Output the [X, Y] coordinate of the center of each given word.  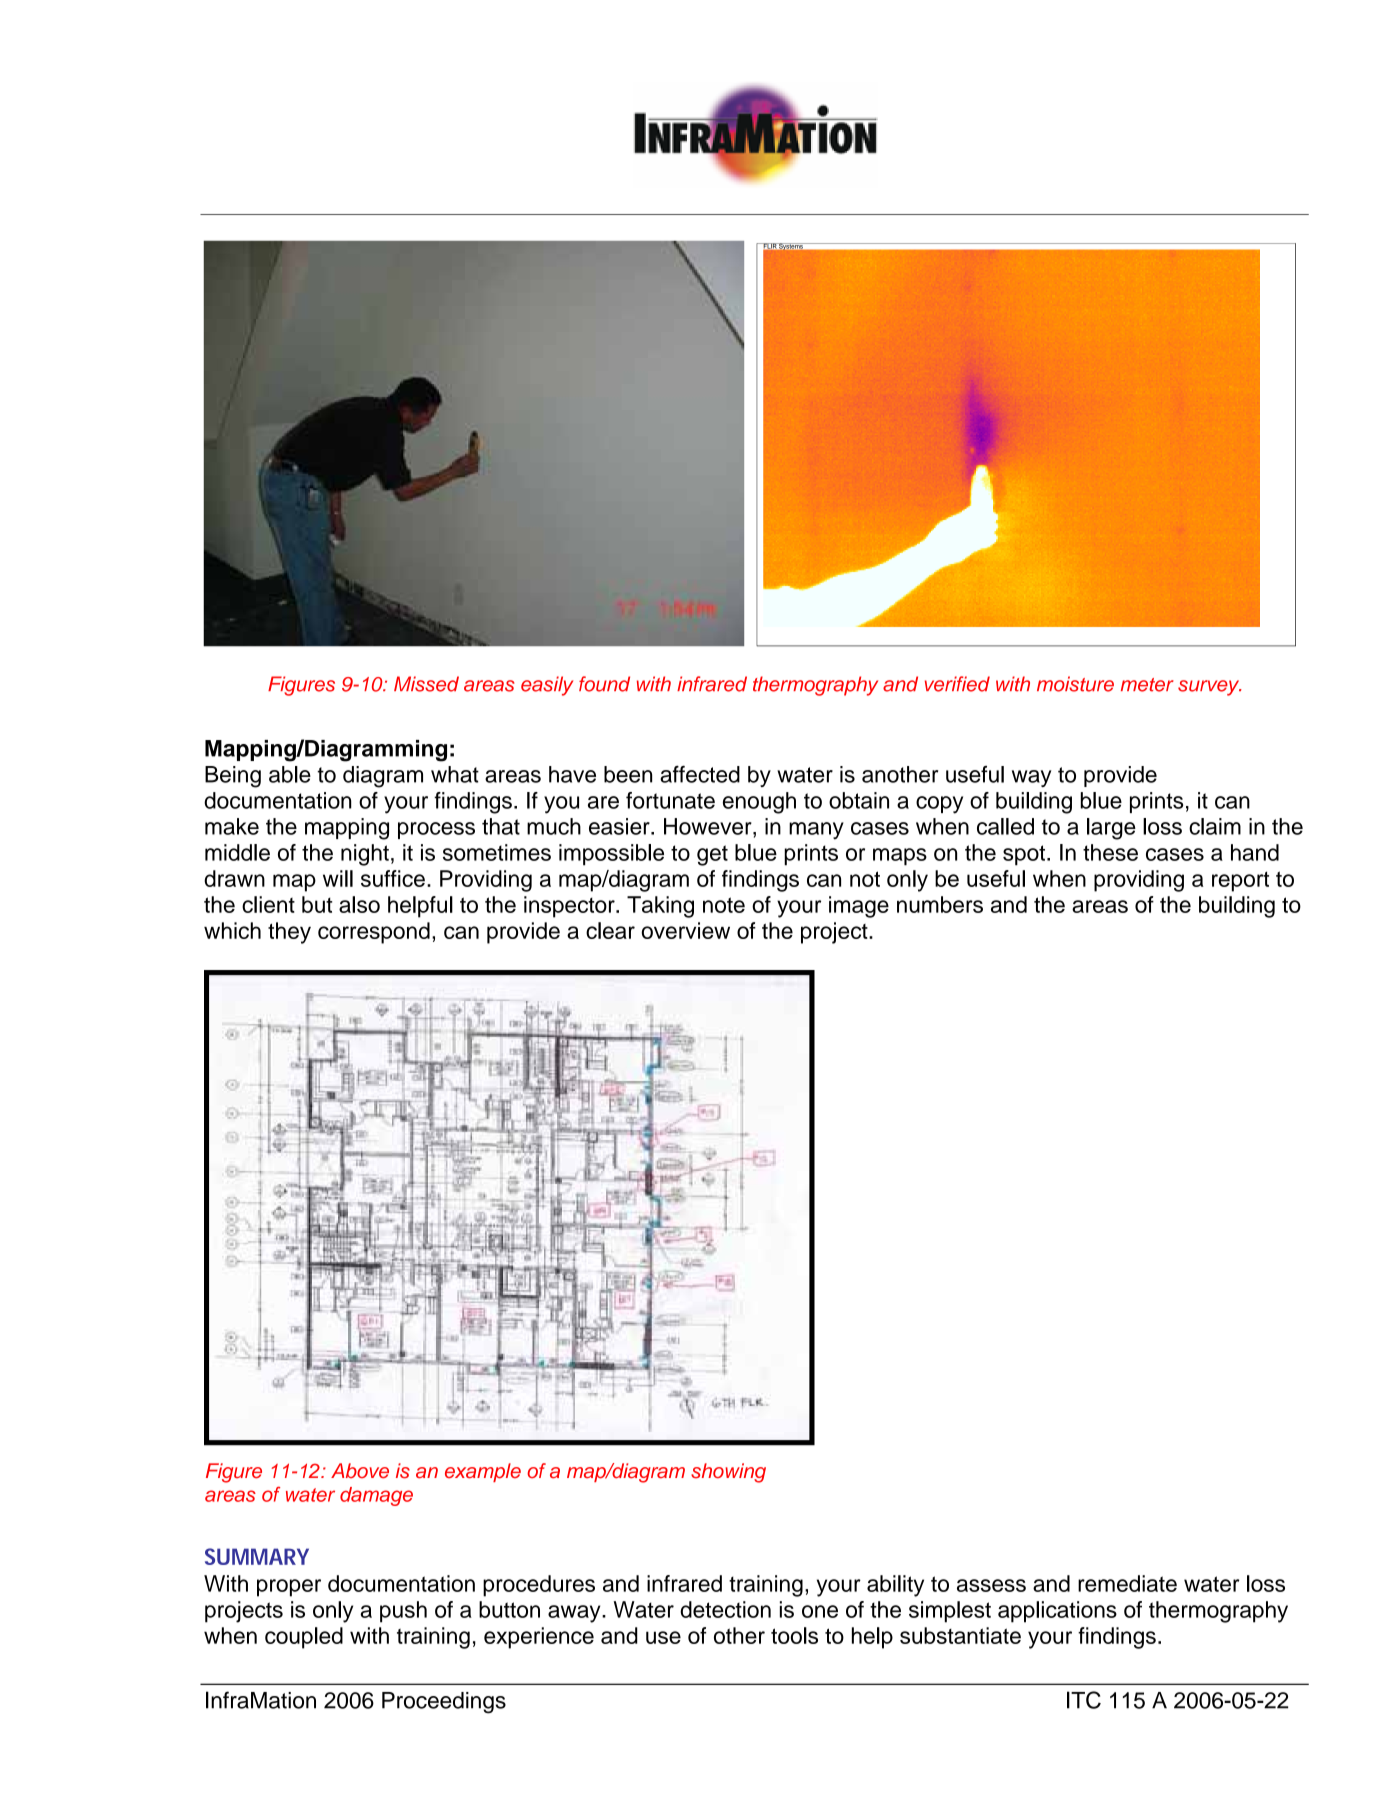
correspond [374, 933]
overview [685, 930]
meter [1147, 685]
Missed [426, 684]
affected [700, 774]
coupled [304, 1638]
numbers [940, 904]
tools [794, 1635]
